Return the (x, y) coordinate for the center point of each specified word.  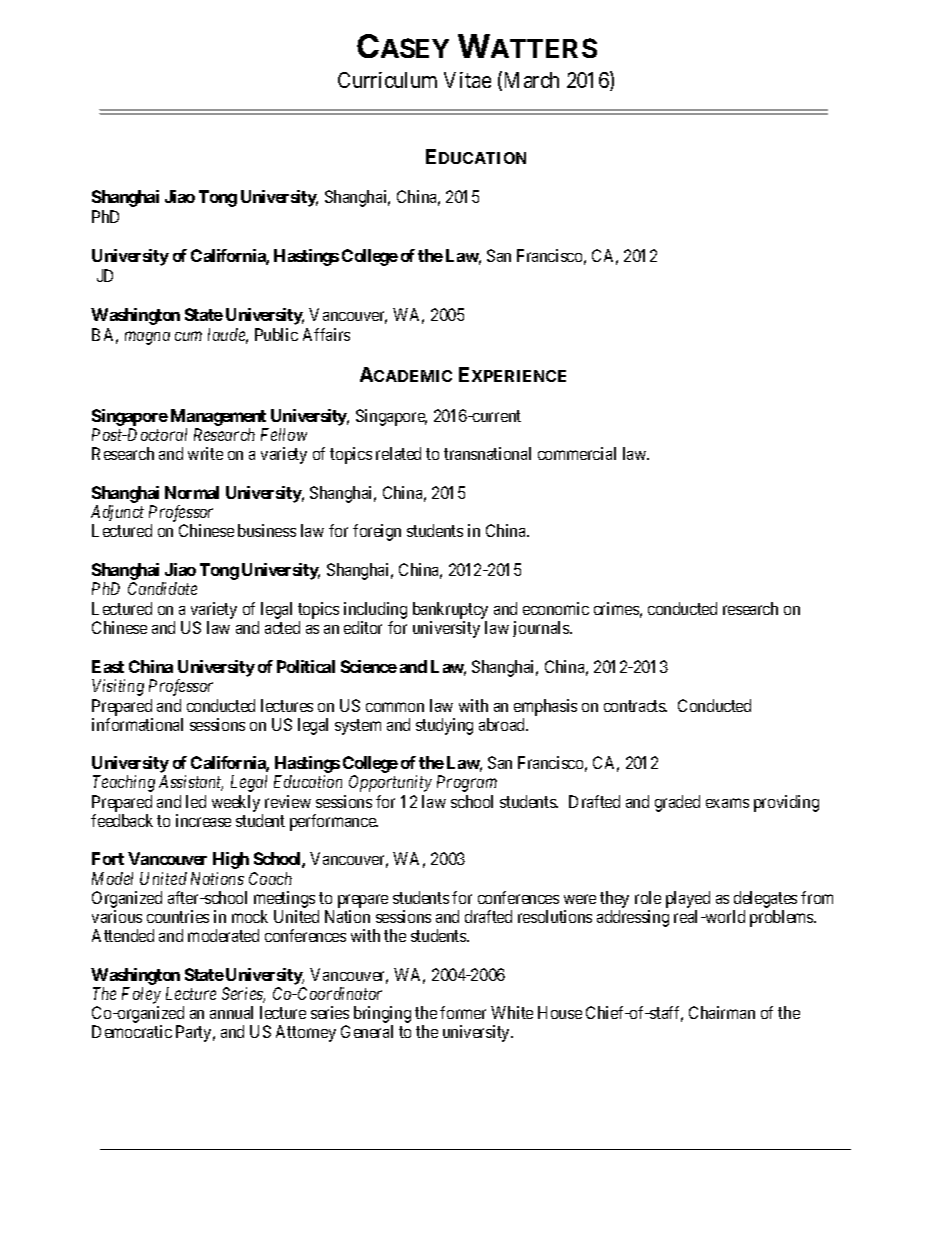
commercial (577, 453)
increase (203, 820)
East (108, 666)
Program (467, 783)
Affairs (326, 334)
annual (231, 1012)
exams (727, 803)
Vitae (467, 80)
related (398, 453)
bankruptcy (450, 610)
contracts (635, 706)
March (532, 80)
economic (556, 608)
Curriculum (387, 80)
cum (188, 336)
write (205, 453)
